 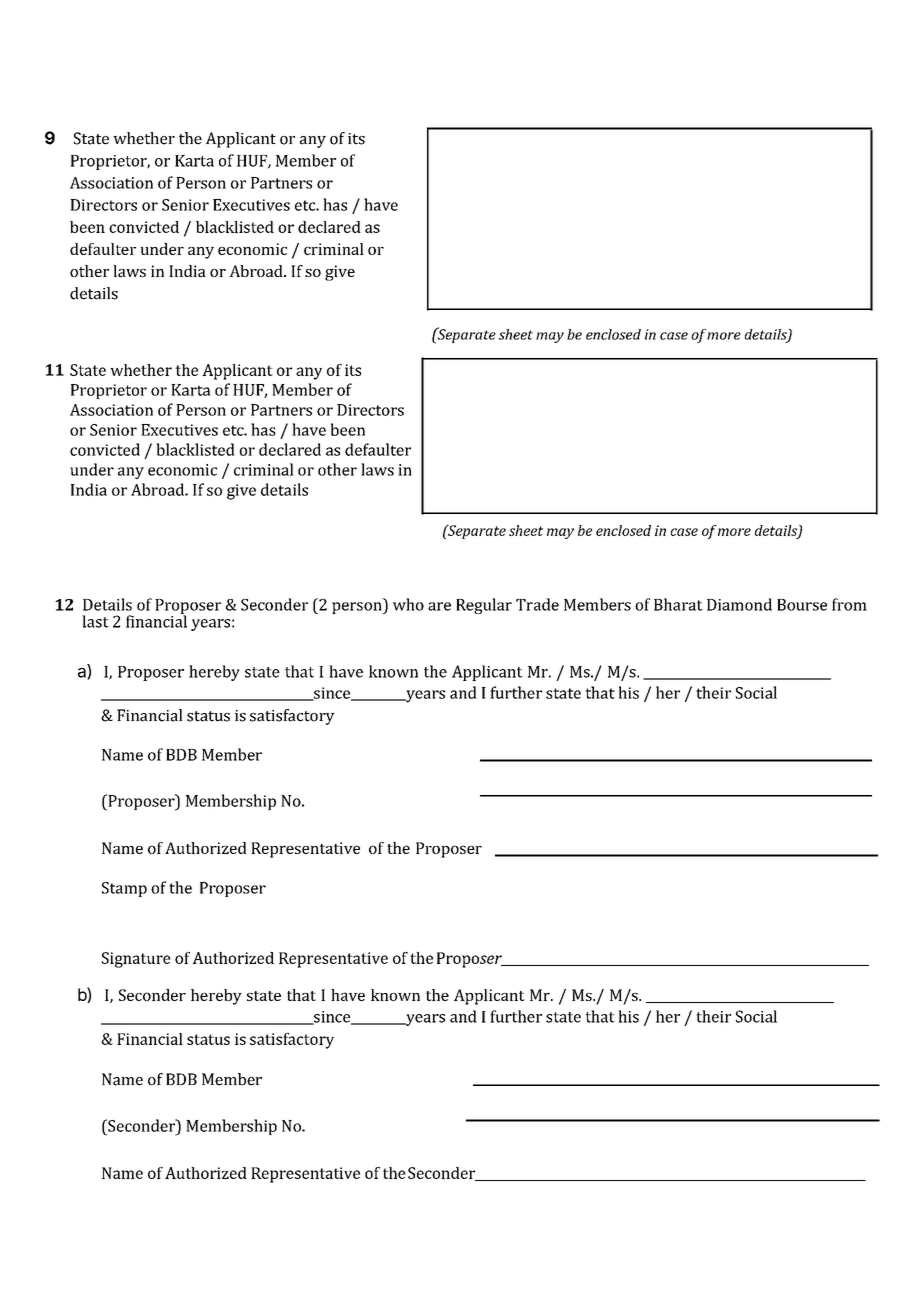 What do you see at coordinates (136, 960) in the image?
I see `Signature` at bounding box center [136, 960].
